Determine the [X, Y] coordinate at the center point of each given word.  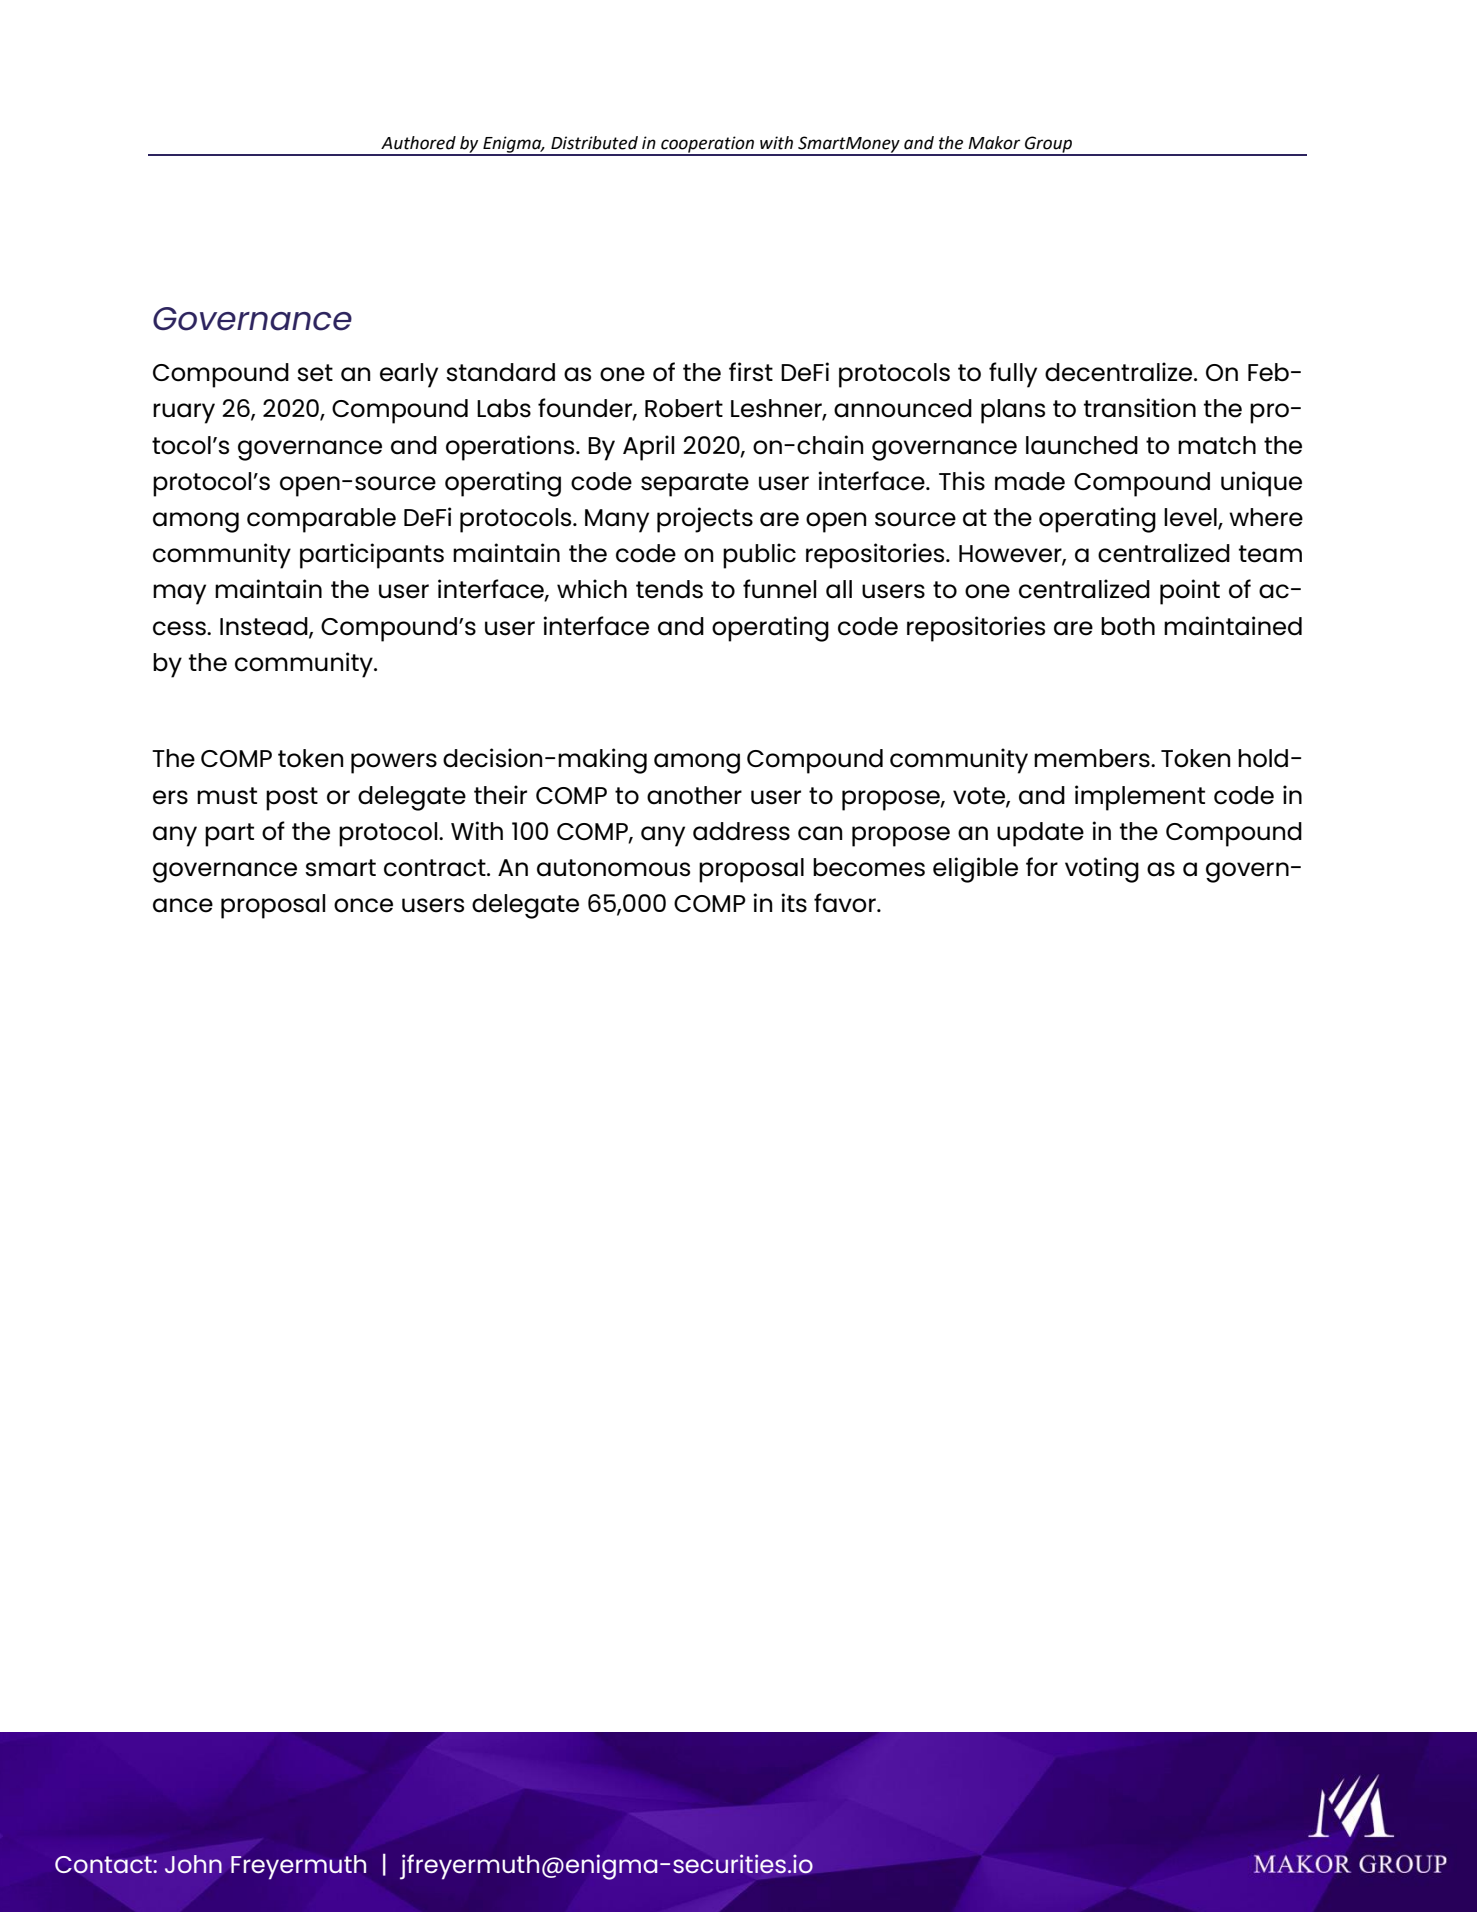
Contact [104, 1865]
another [694, 795]
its [794, 903]
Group [1049, 145]
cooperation [707, 145]
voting [1102, 870]
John [193, 1864]
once [363, 905]
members [1093, 758]
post [292, 799]
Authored [418, 143]
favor [846, 903]
